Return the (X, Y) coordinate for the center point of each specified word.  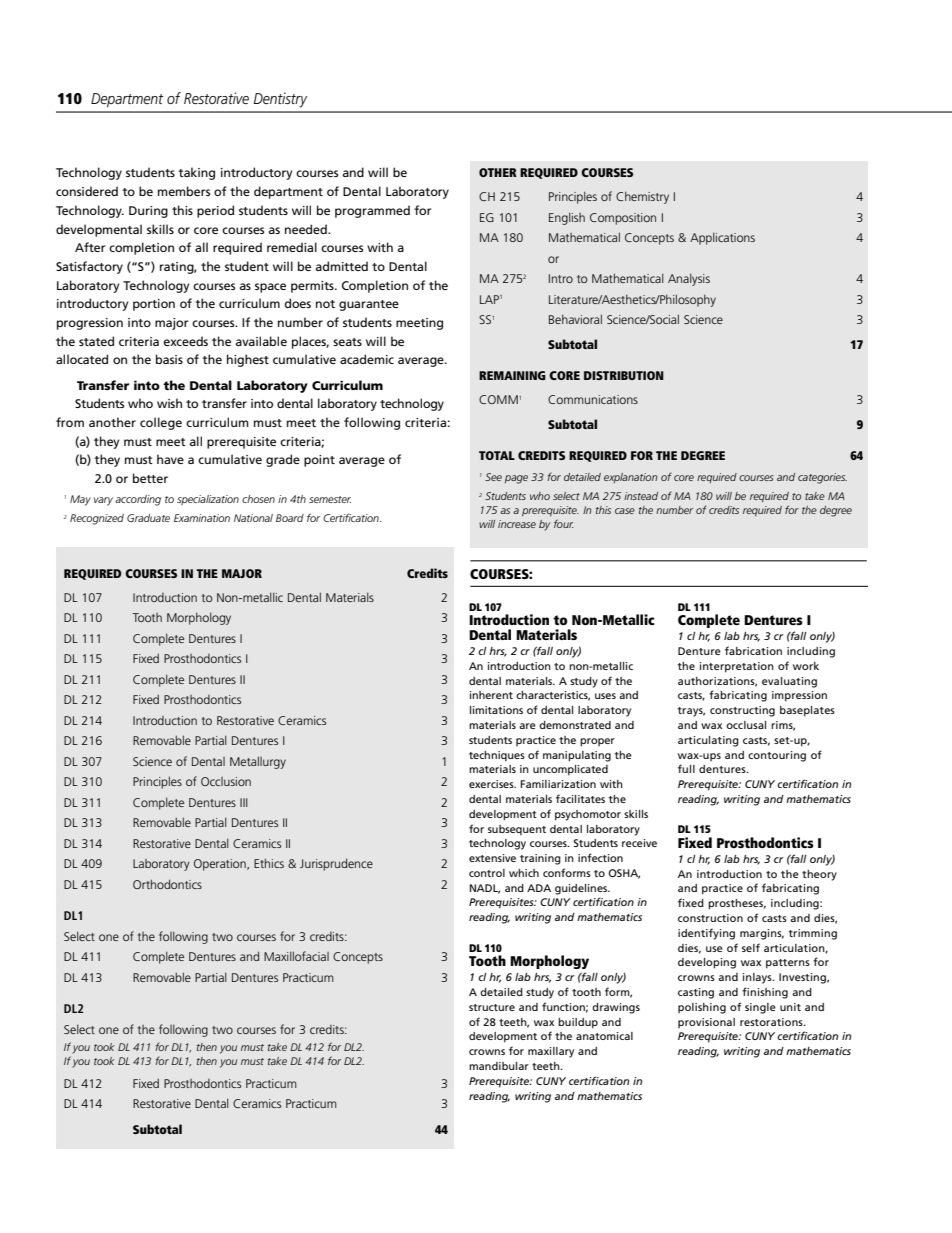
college (161, 423)
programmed (372, 211)
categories (822, 478)
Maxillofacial (296, 956)
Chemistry (642, 197)
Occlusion (226, 781)
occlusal (746, 725)
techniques (497, 756)
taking (196, 173)
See (493, 477)
